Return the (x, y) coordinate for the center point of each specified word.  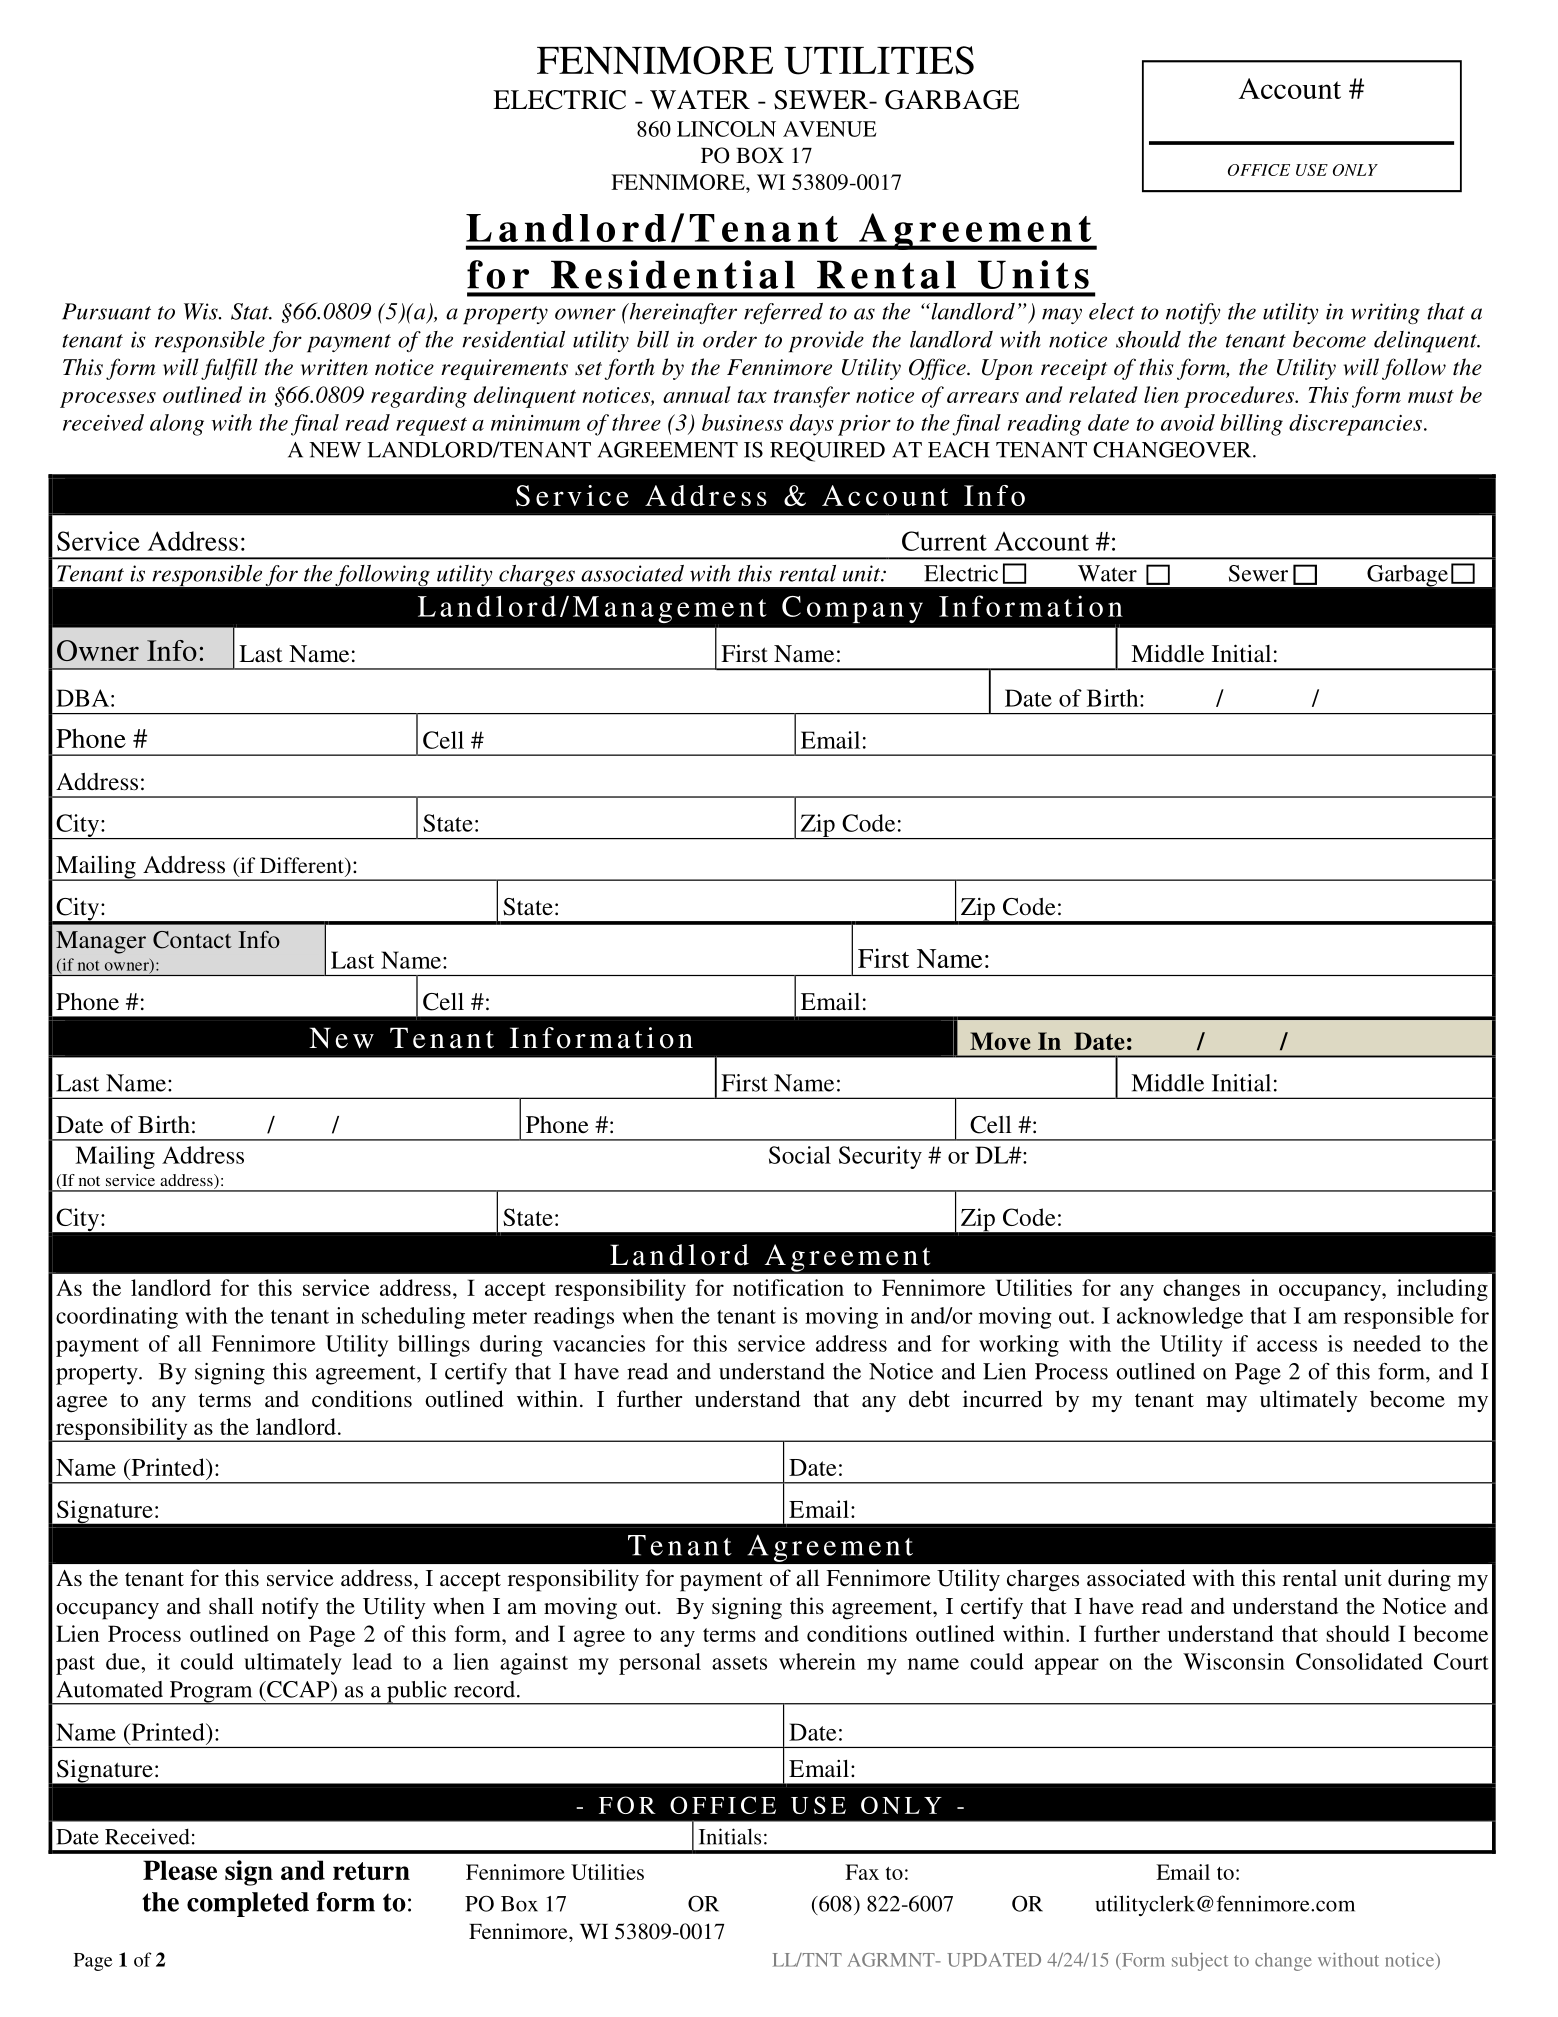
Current (944, 541)
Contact (192, 940)
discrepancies (1355, 425)
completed (248, 1904)
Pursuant (106, 311)
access (1287, 1346)
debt (929, 1398)
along (177, 425)
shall (231, 1605)
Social (800, 1155)
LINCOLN (726, 129)
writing (1385, 313)
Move (1000, 1041)
